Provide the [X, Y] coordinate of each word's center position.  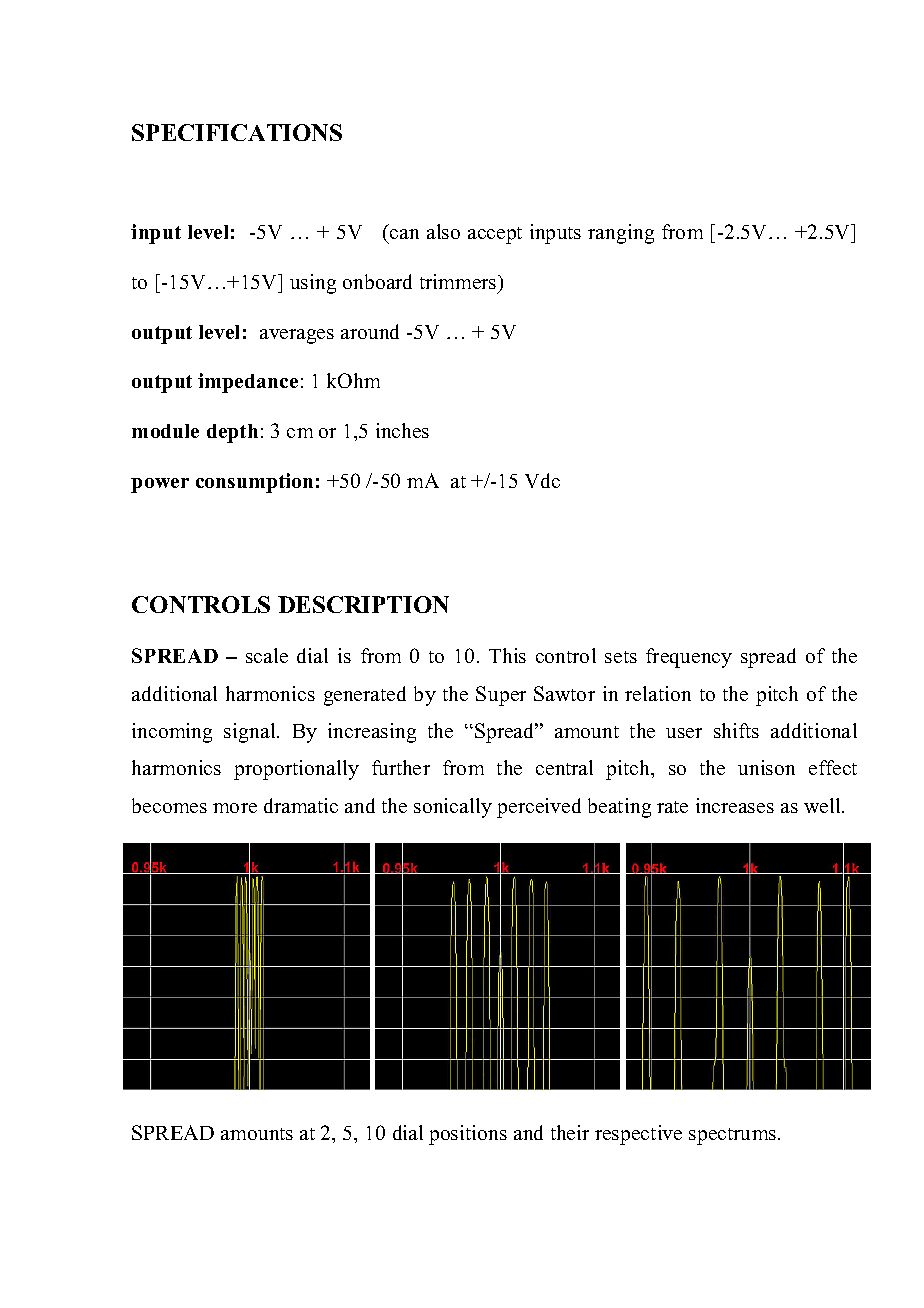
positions [468, 1135]
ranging [621, 234]
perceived [539, 808]
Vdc [542, 480]
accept [495, 235]
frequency [689, 658]
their [570, 1132]
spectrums [732, 1136]
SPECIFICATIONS [237, 132]
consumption [254, 483]
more [235, 808]
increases [735, 805]
